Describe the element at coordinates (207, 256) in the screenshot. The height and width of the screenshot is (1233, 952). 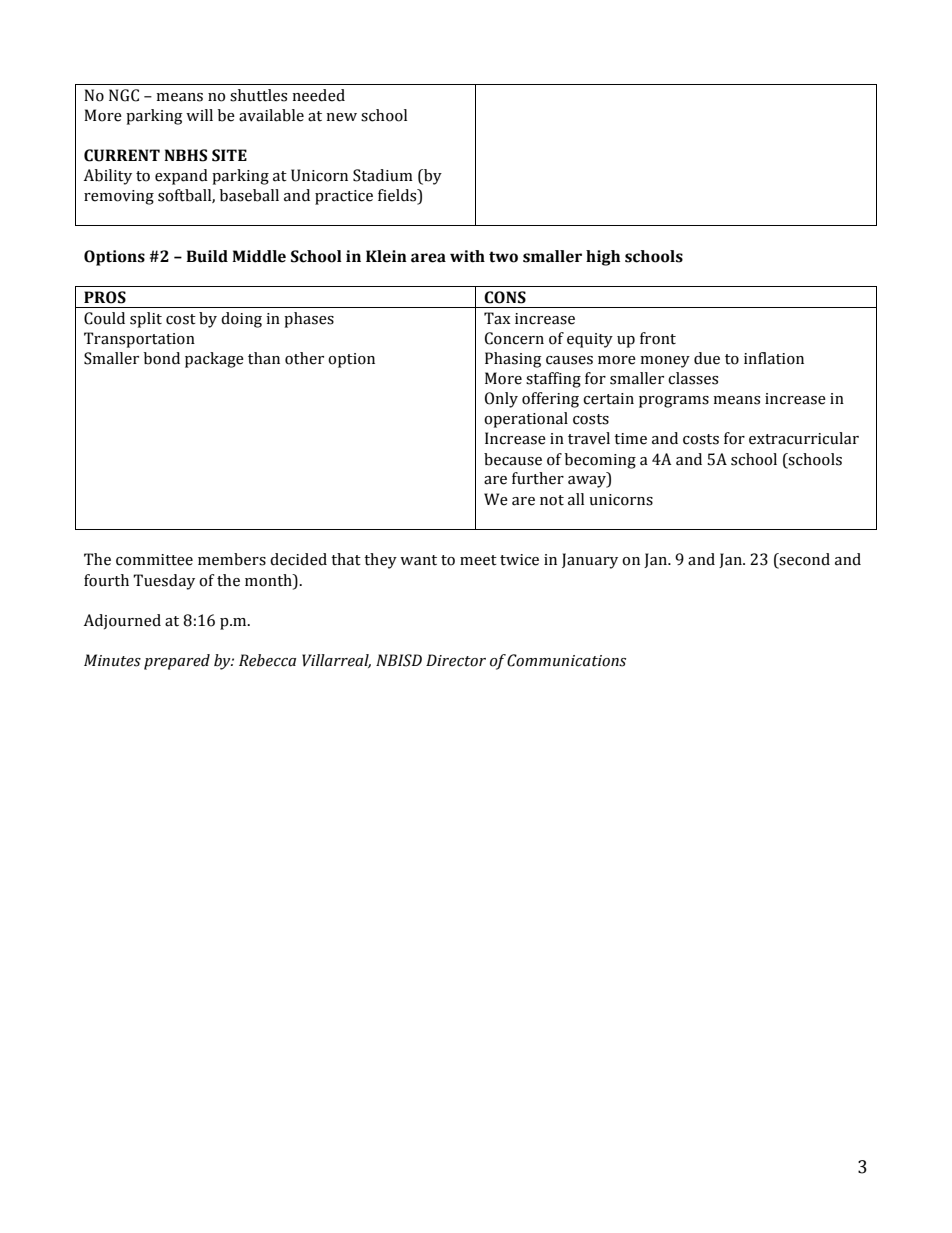
I see `Build` at that location.
